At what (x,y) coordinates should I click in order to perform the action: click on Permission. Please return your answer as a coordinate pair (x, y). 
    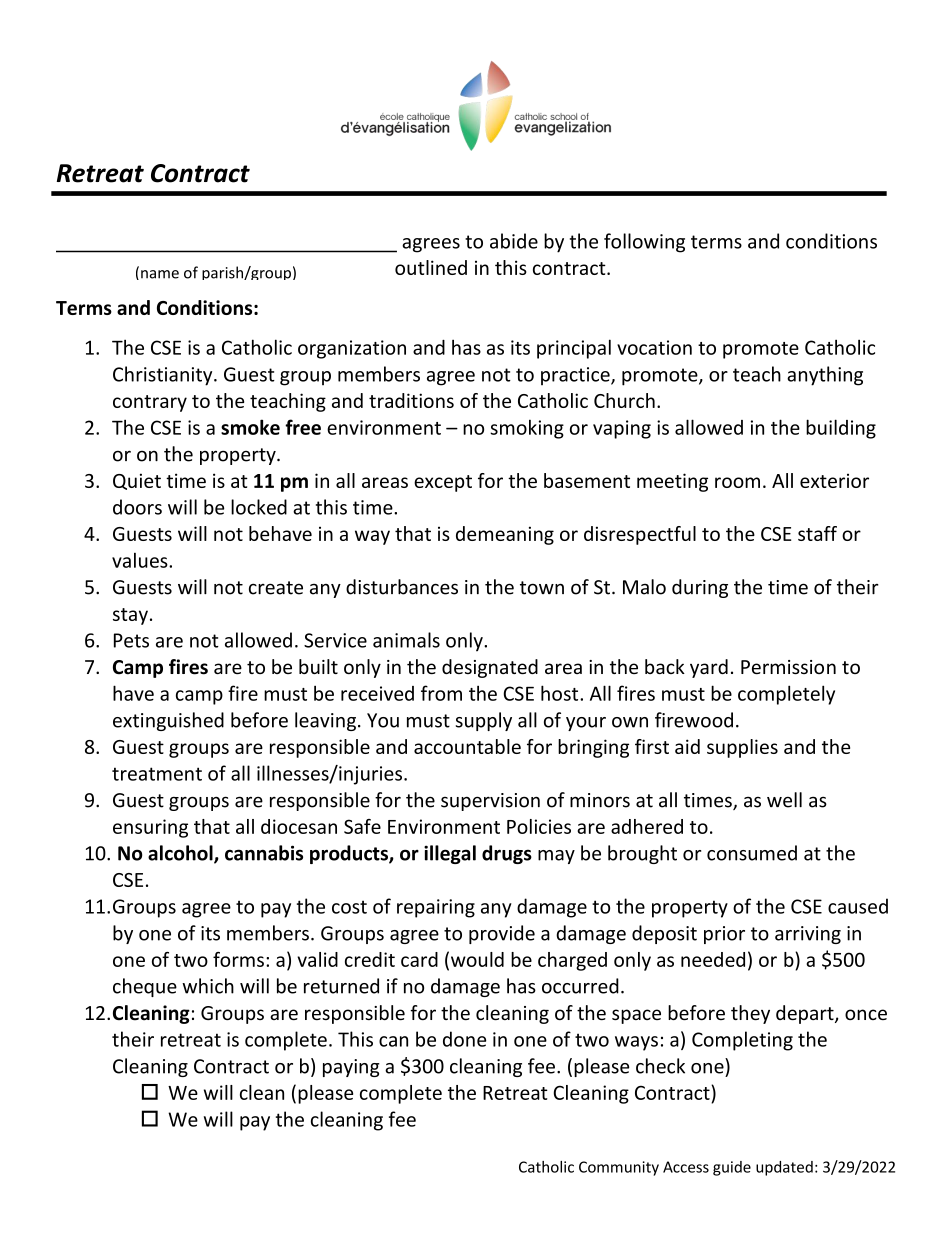
    Looking at the image, I should click on (788, 667).
